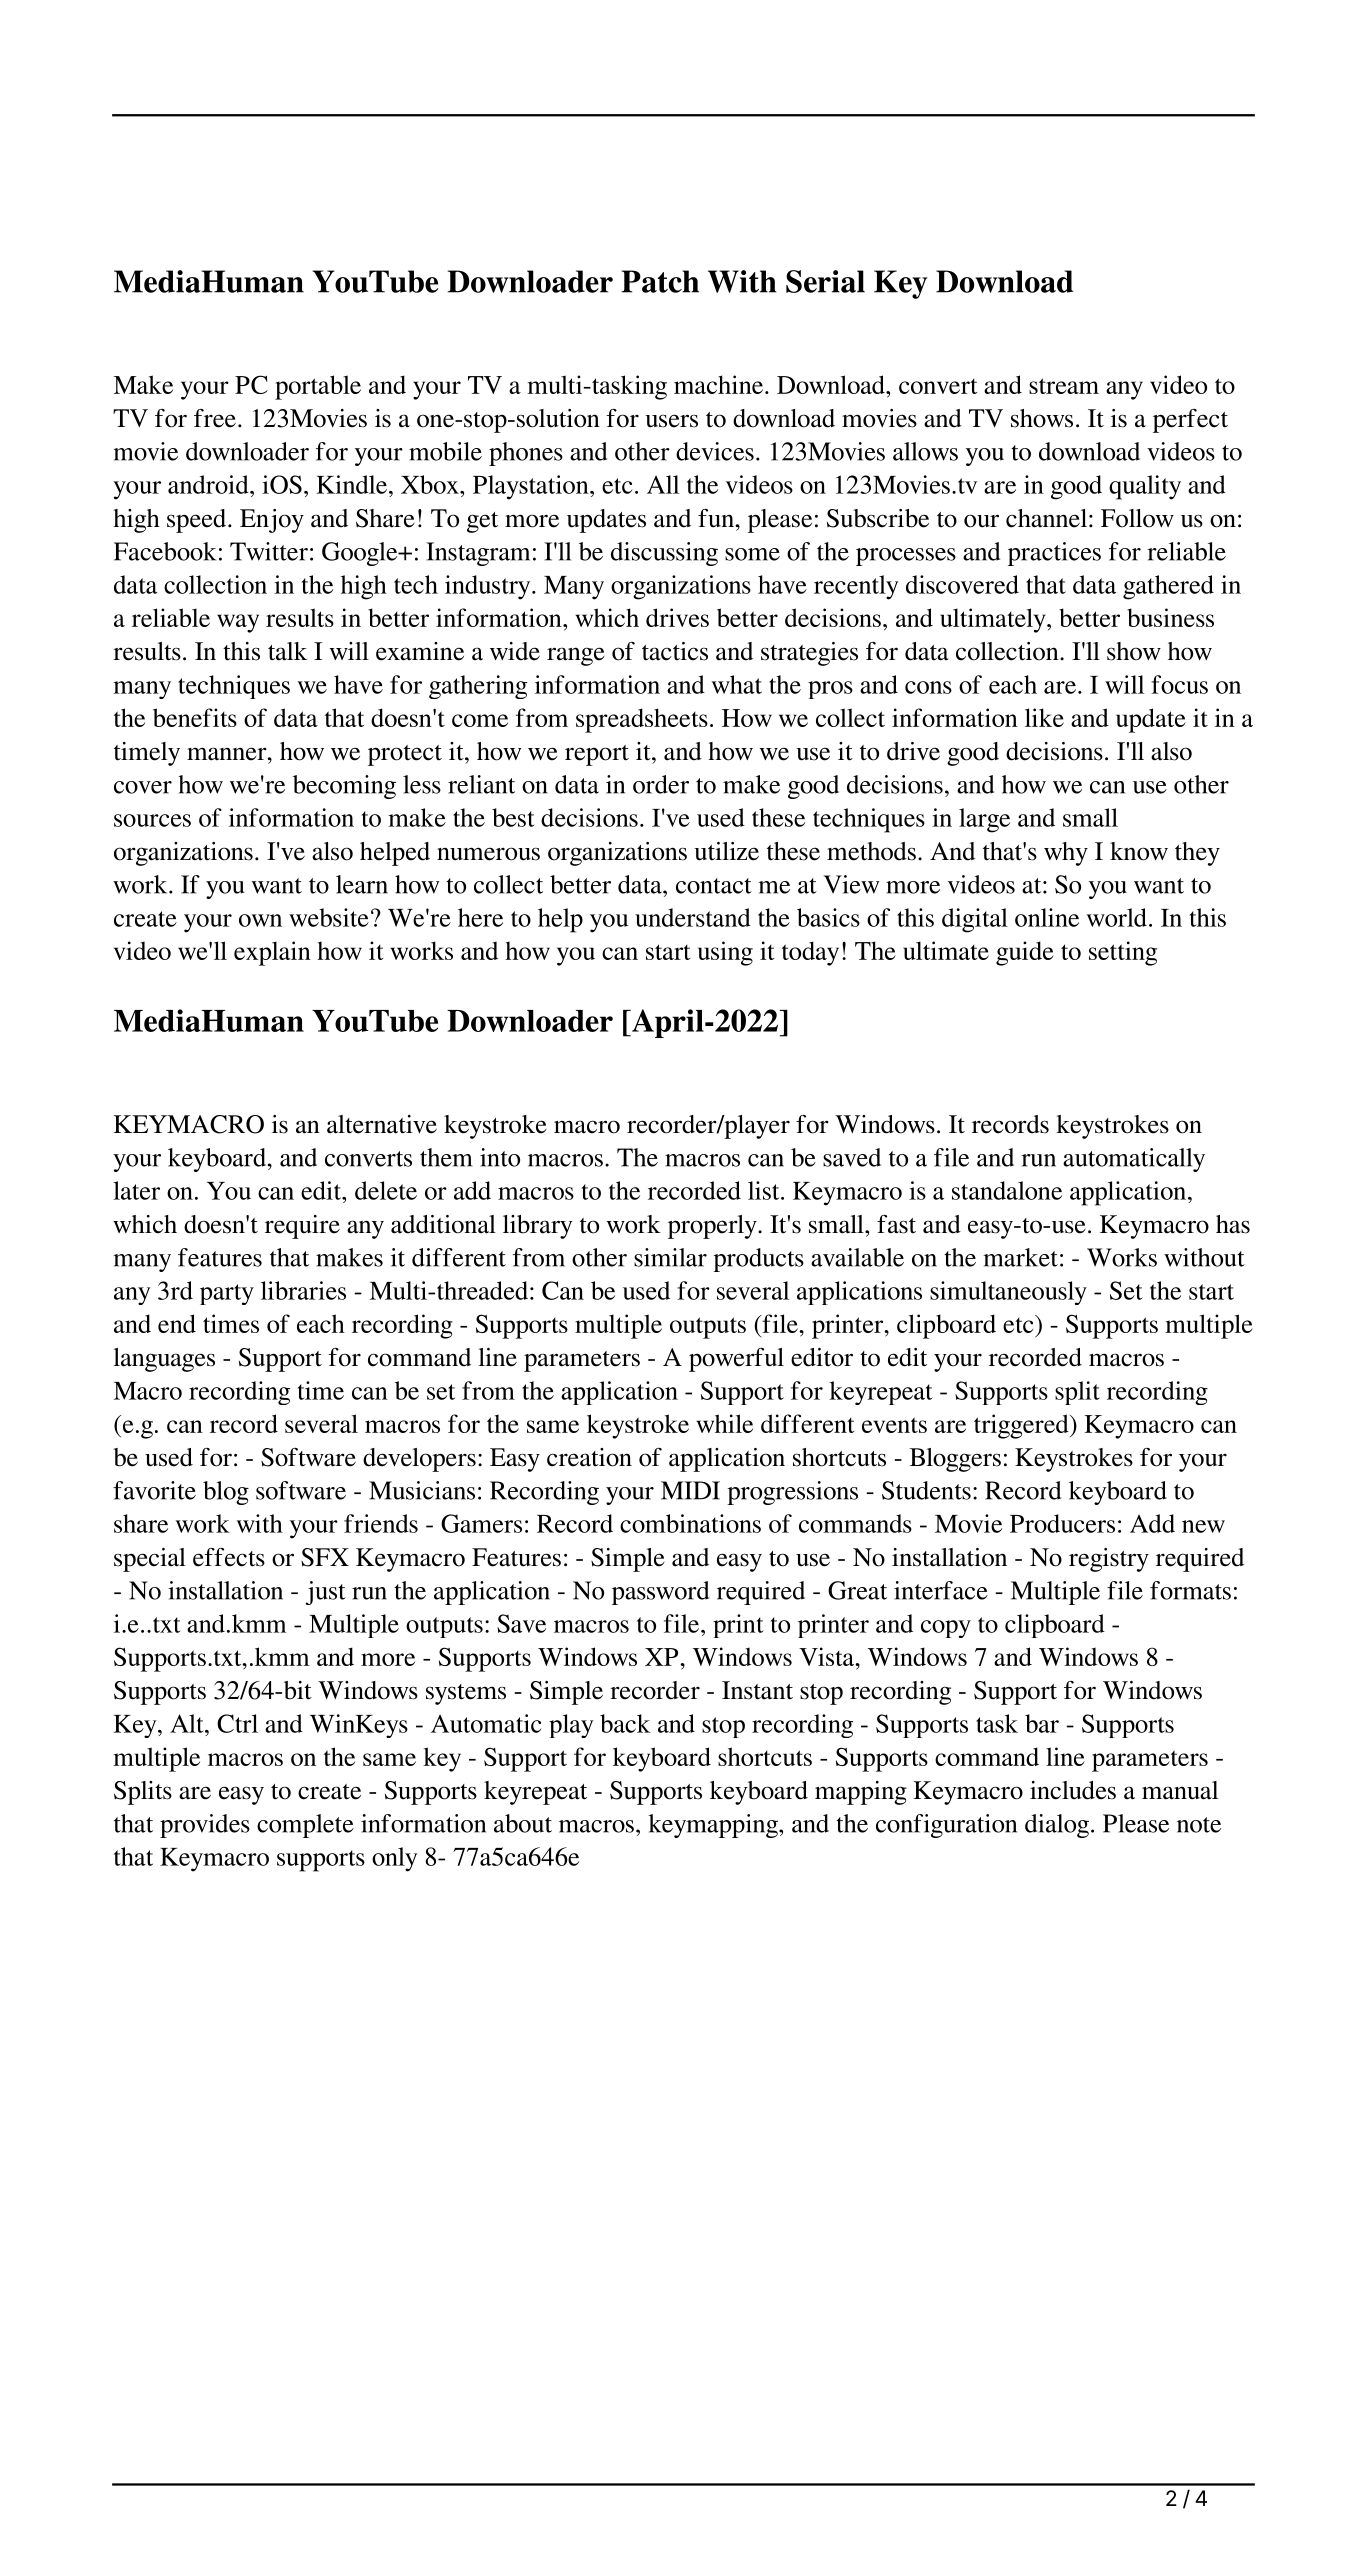 The image size is (1367, 2560). What do you see at coordinates (318, 387) in the screenshot?
I see `portable` at bounding box center [318, 387].
